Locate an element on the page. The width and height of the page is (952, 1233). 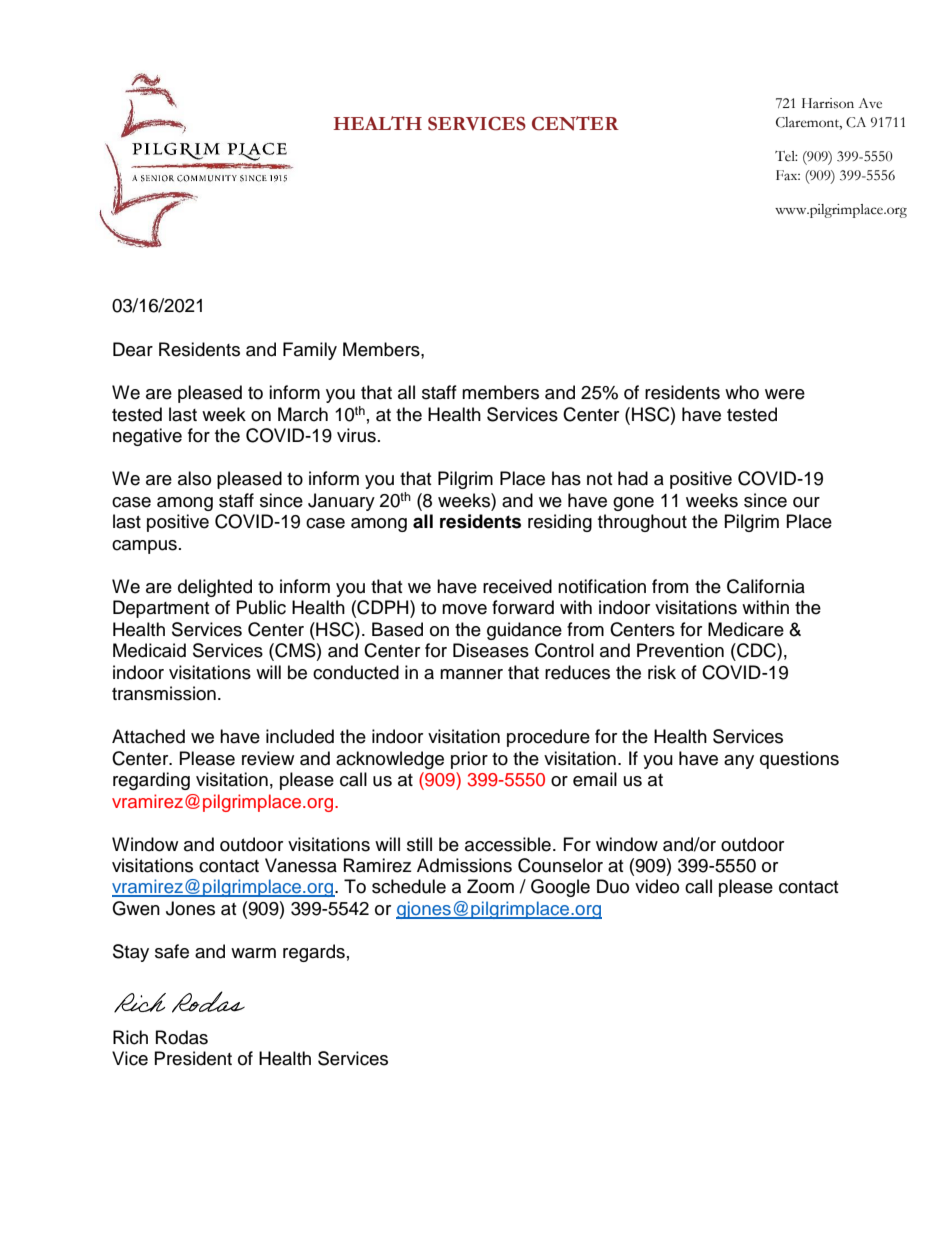
who is located at coordinates (742, 392).
